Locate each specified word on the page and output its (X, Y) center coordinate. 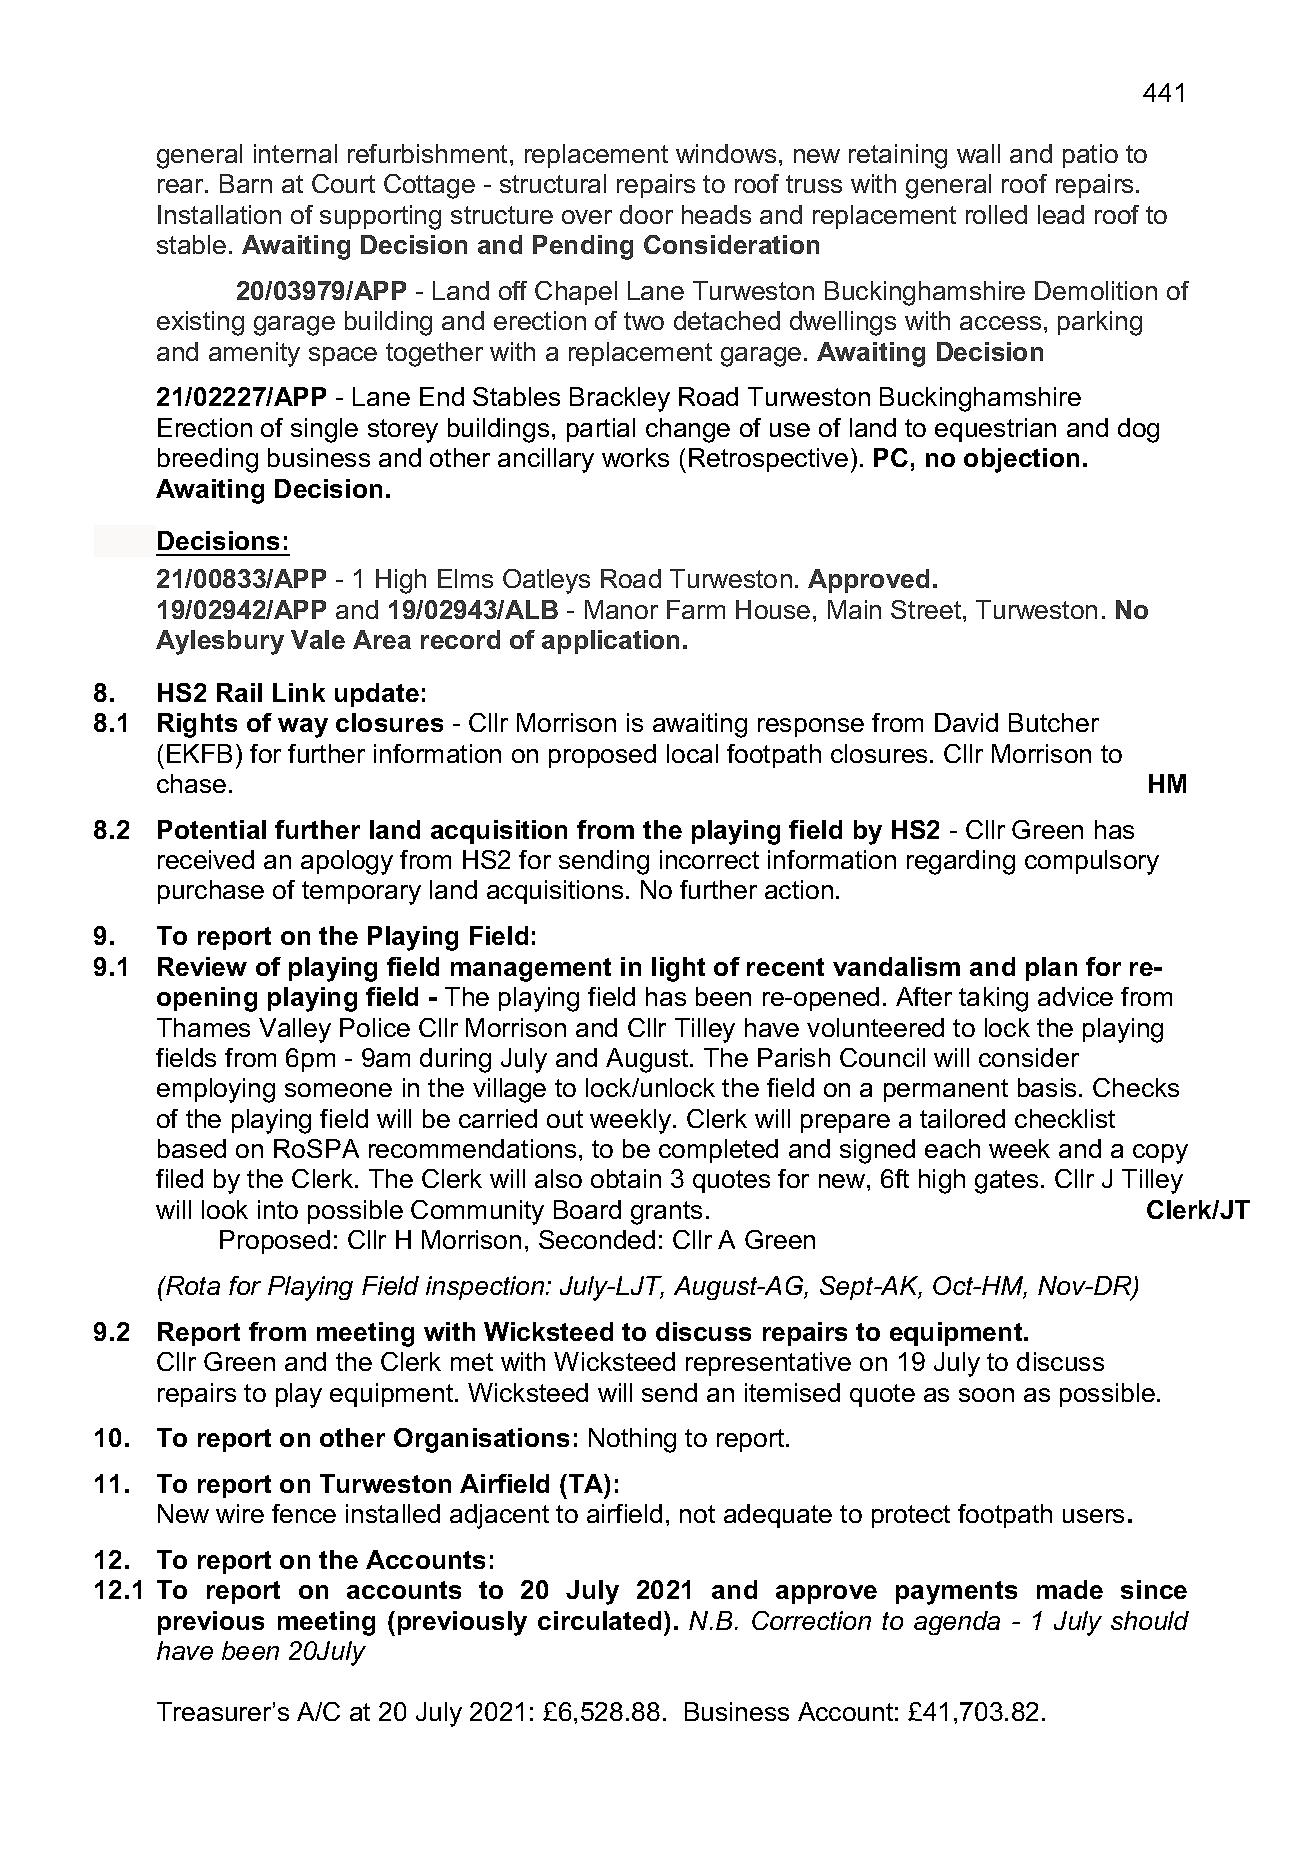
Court (343, 183)
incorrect (709, 859)
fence (304, 1513)
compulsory (1092, 862)
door (646, 214)
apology (347, 862)
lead (1061, 214)
